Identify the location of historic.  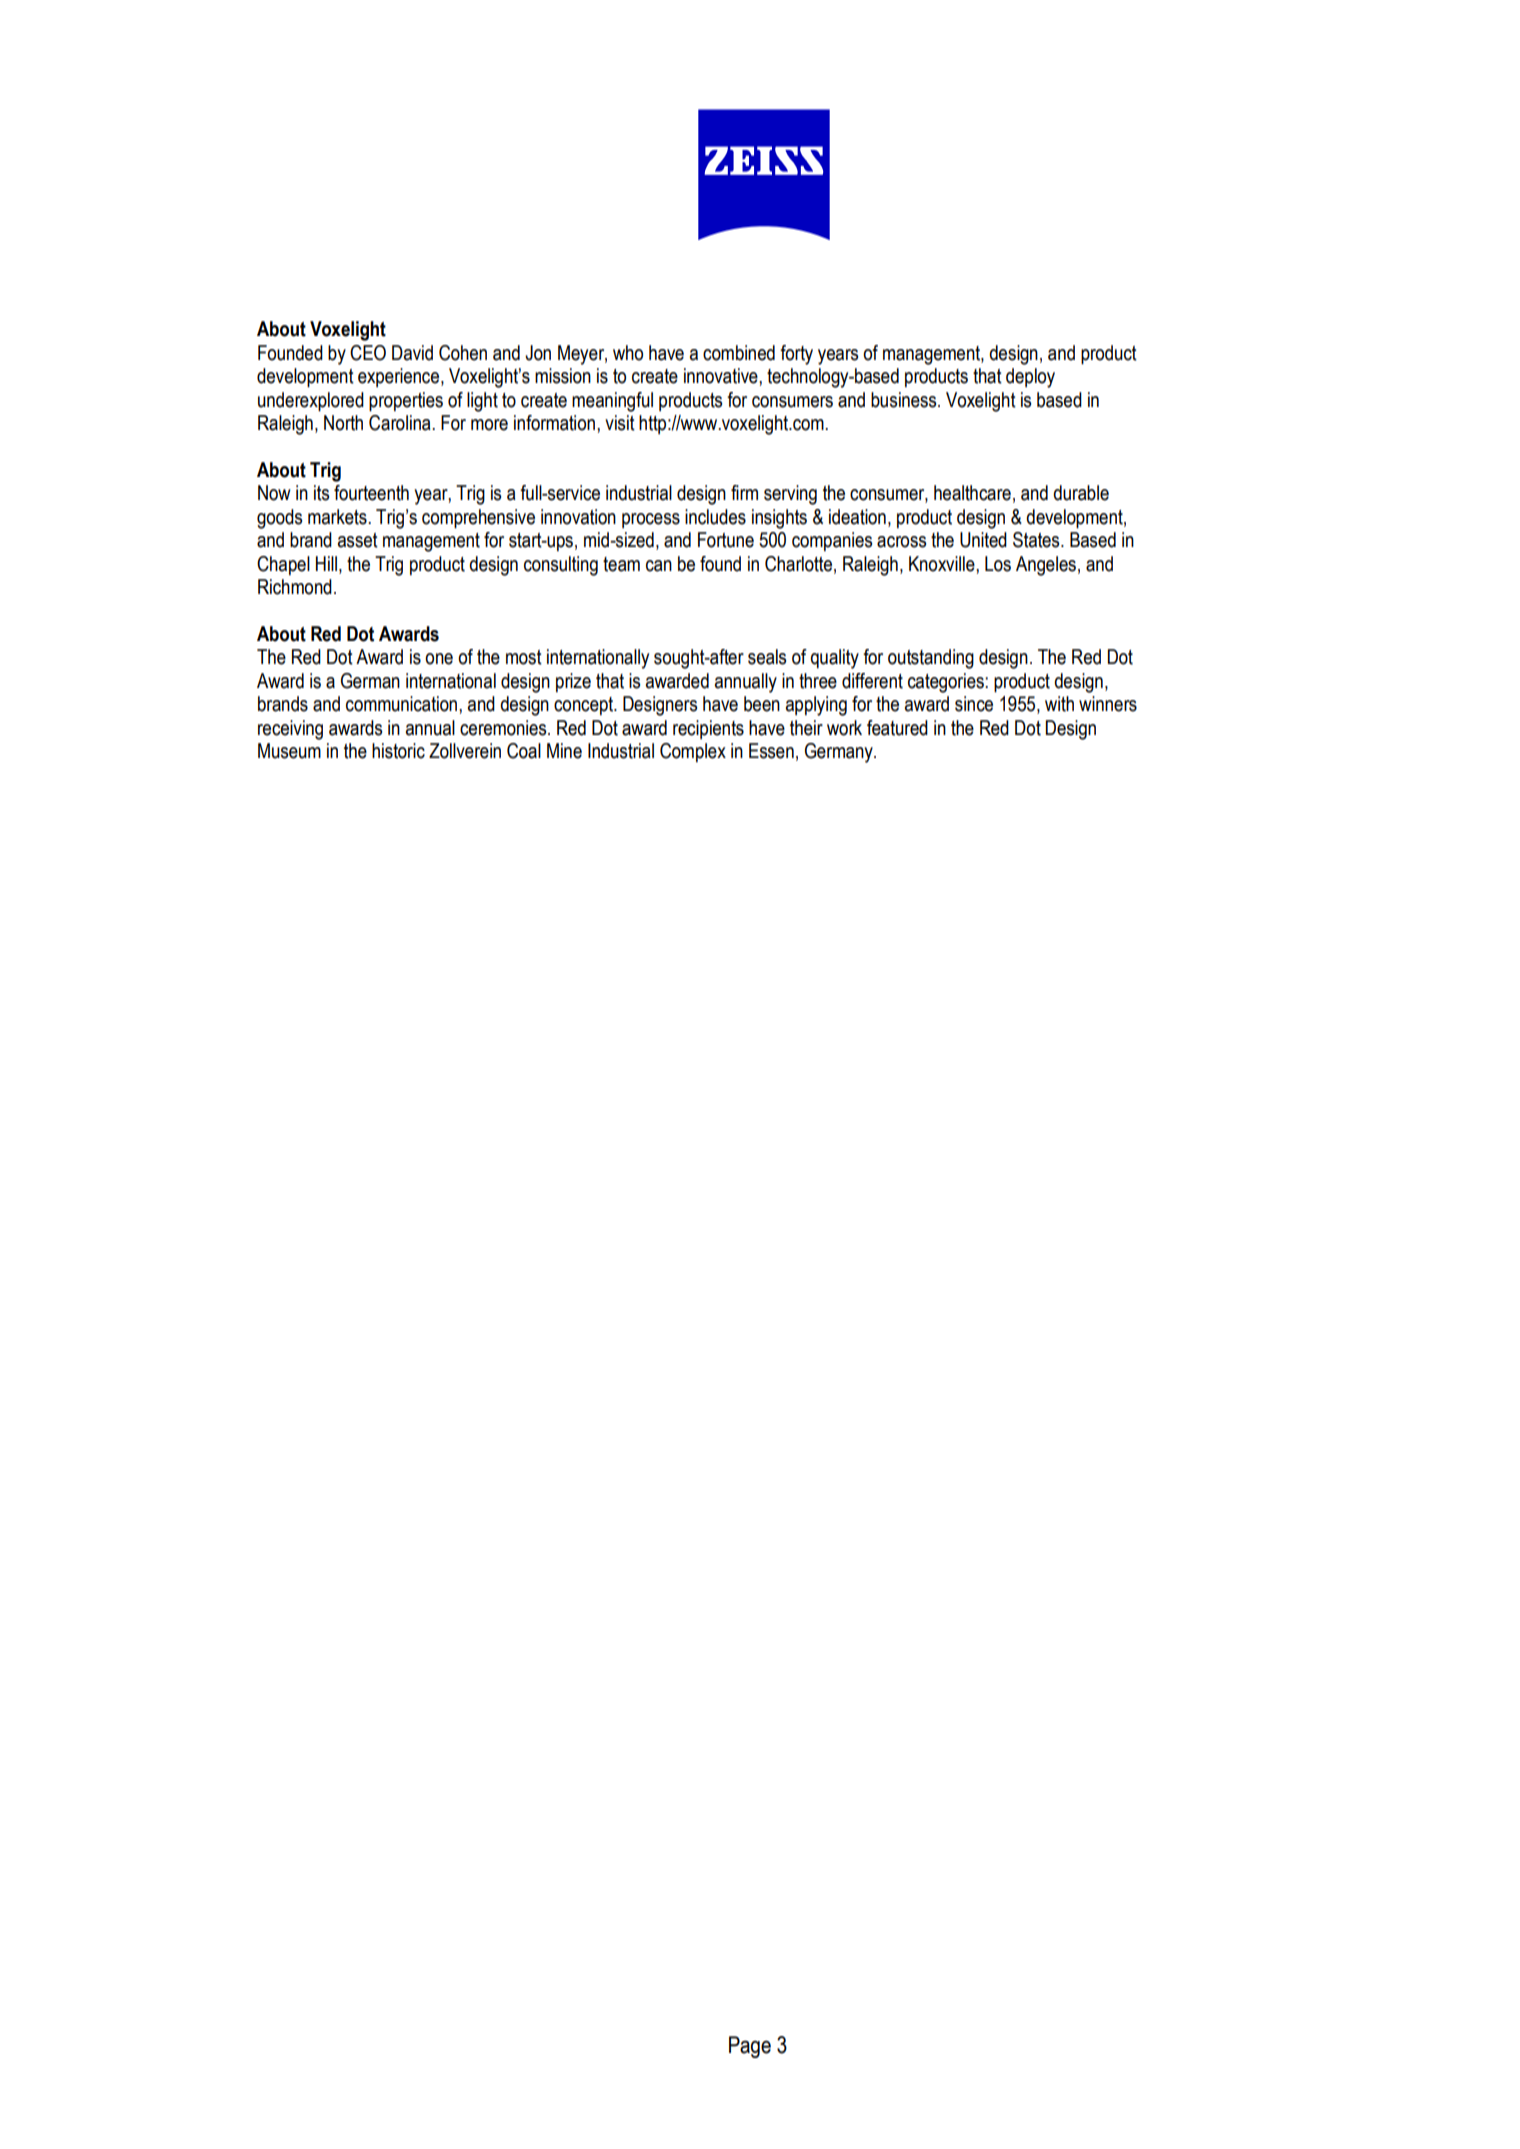
(398, 751).
